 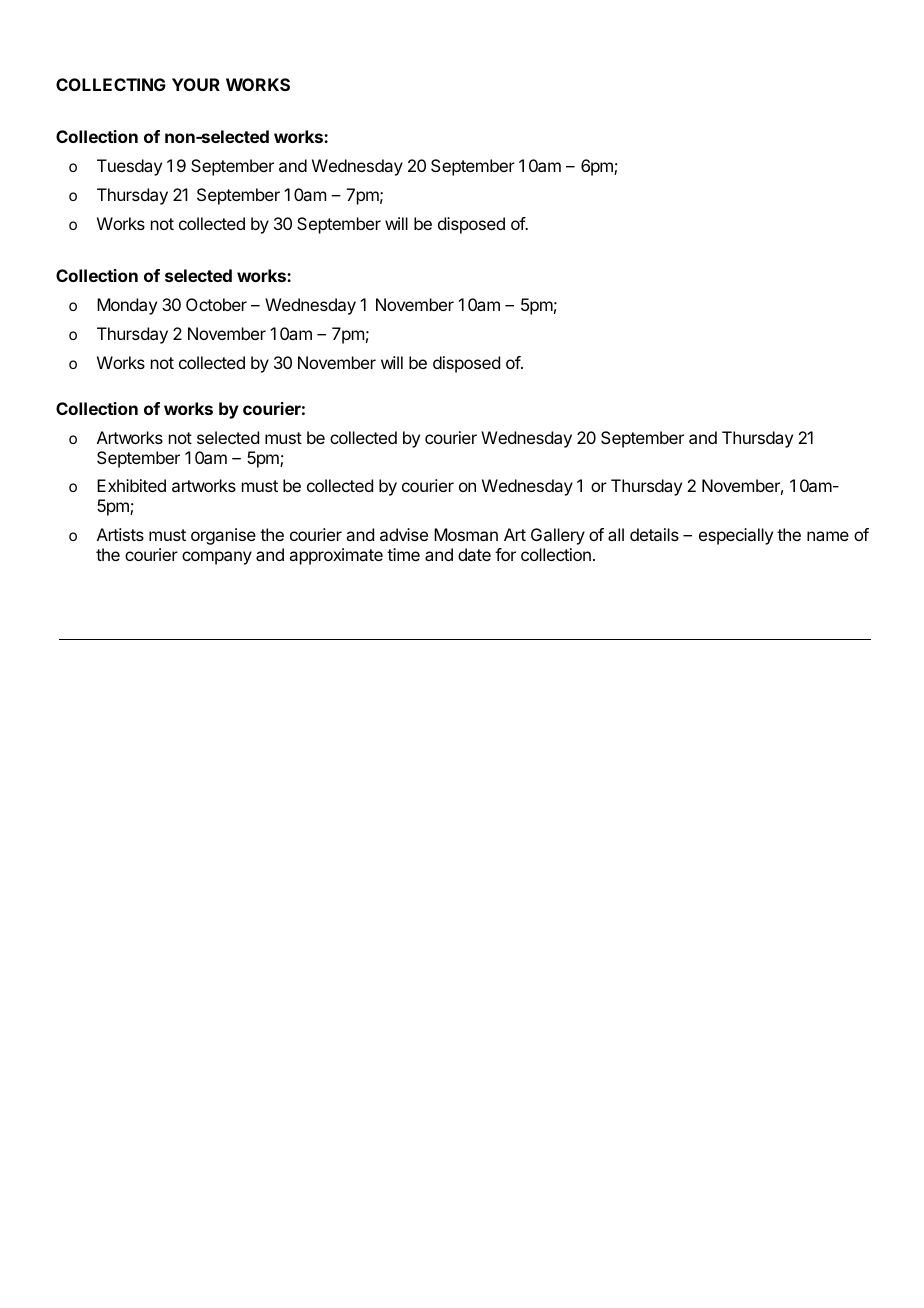 What do you see at coordinates (216, 304) in the image?
I see `October` at bounding box center [216, 304].
